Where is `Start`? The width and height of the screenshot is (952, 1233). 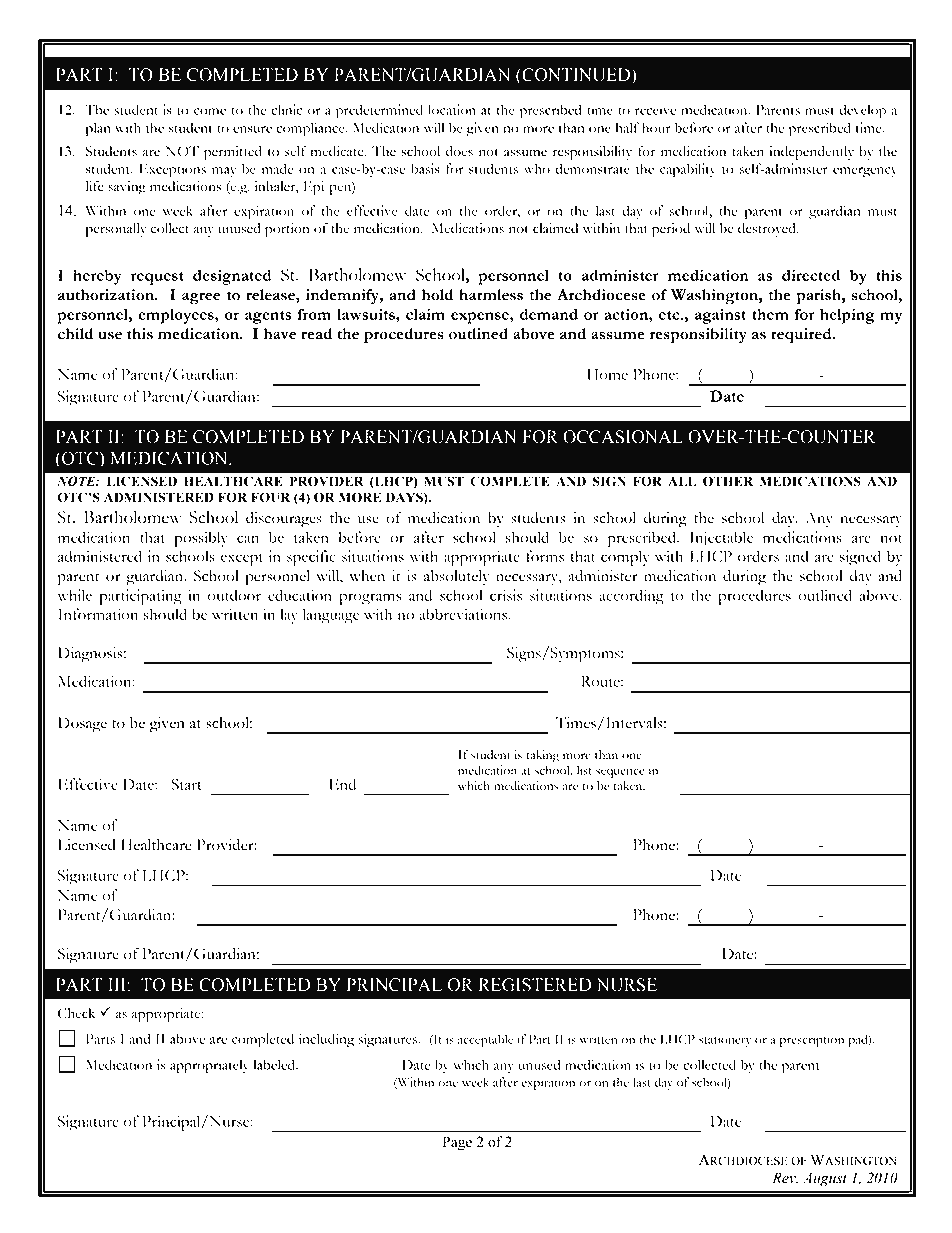 Start is located at coordinates (186, 784).
